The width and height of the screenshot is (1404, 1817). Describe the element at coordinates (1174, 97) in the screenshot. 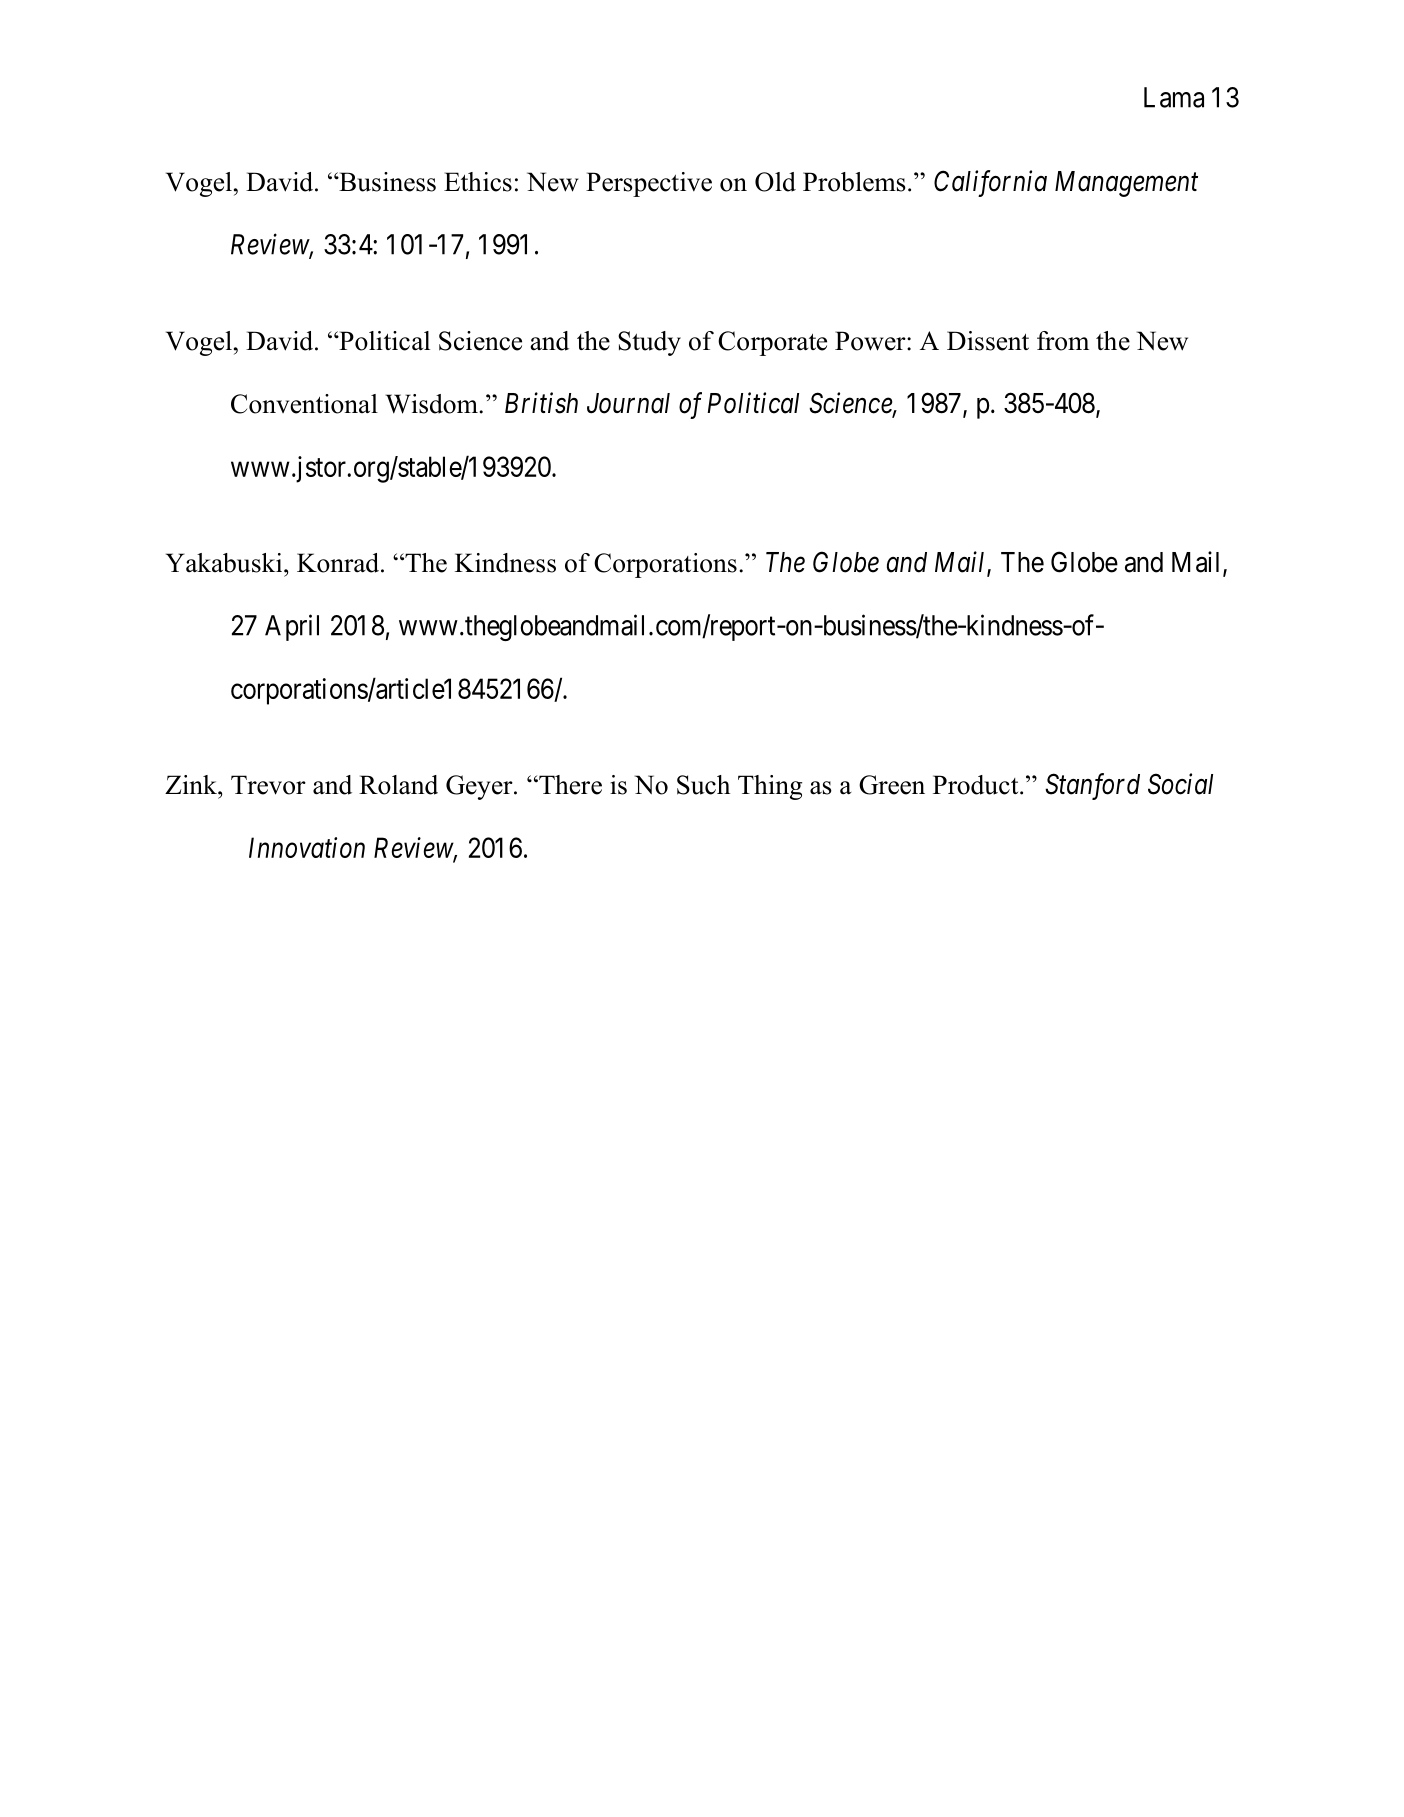

I see `Lama` at that location.
